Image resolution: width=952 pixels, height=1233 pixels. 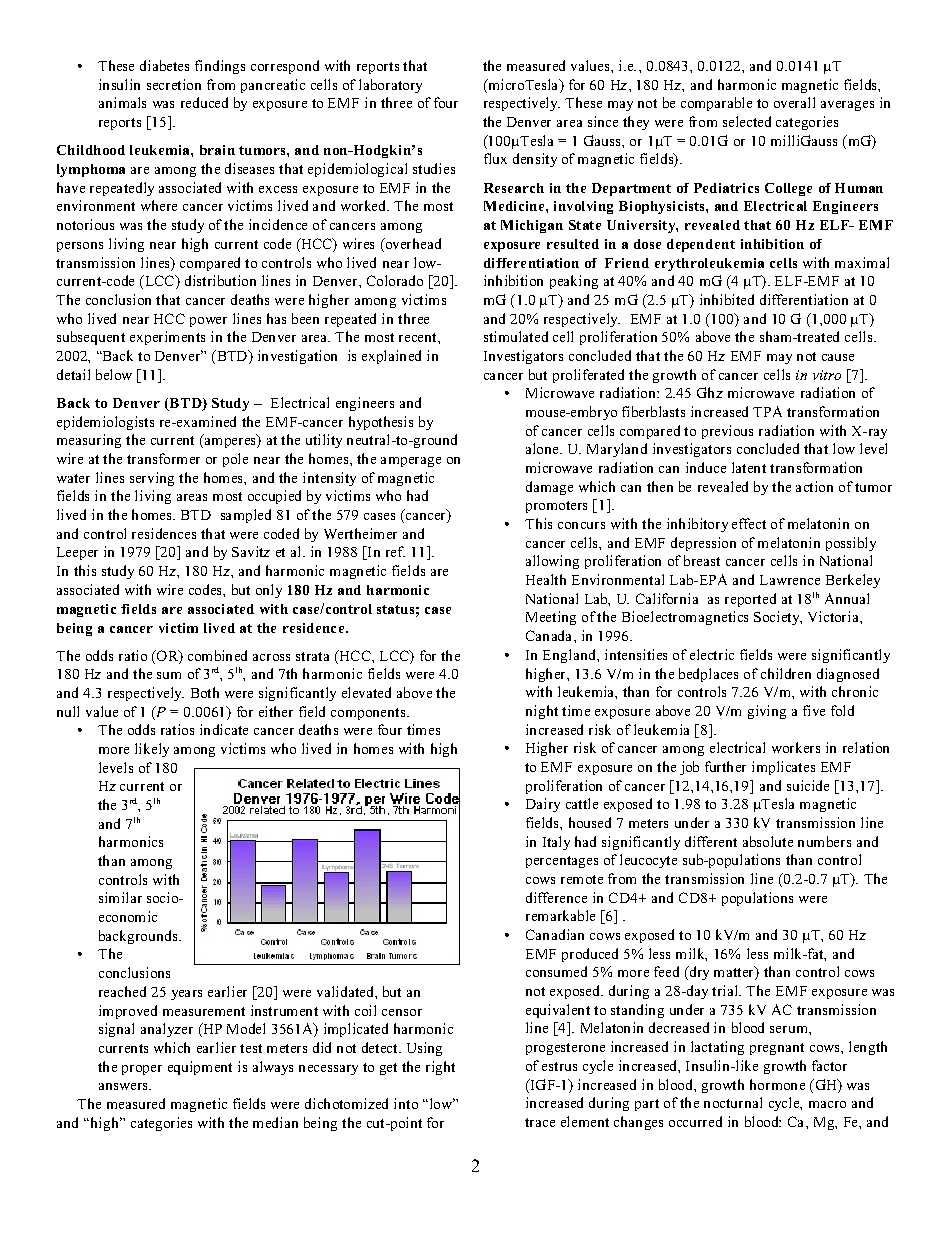 What do you see at coordinates (767, 712) in the screenshot?
I see `giving` at bounding box center [767, 712].
